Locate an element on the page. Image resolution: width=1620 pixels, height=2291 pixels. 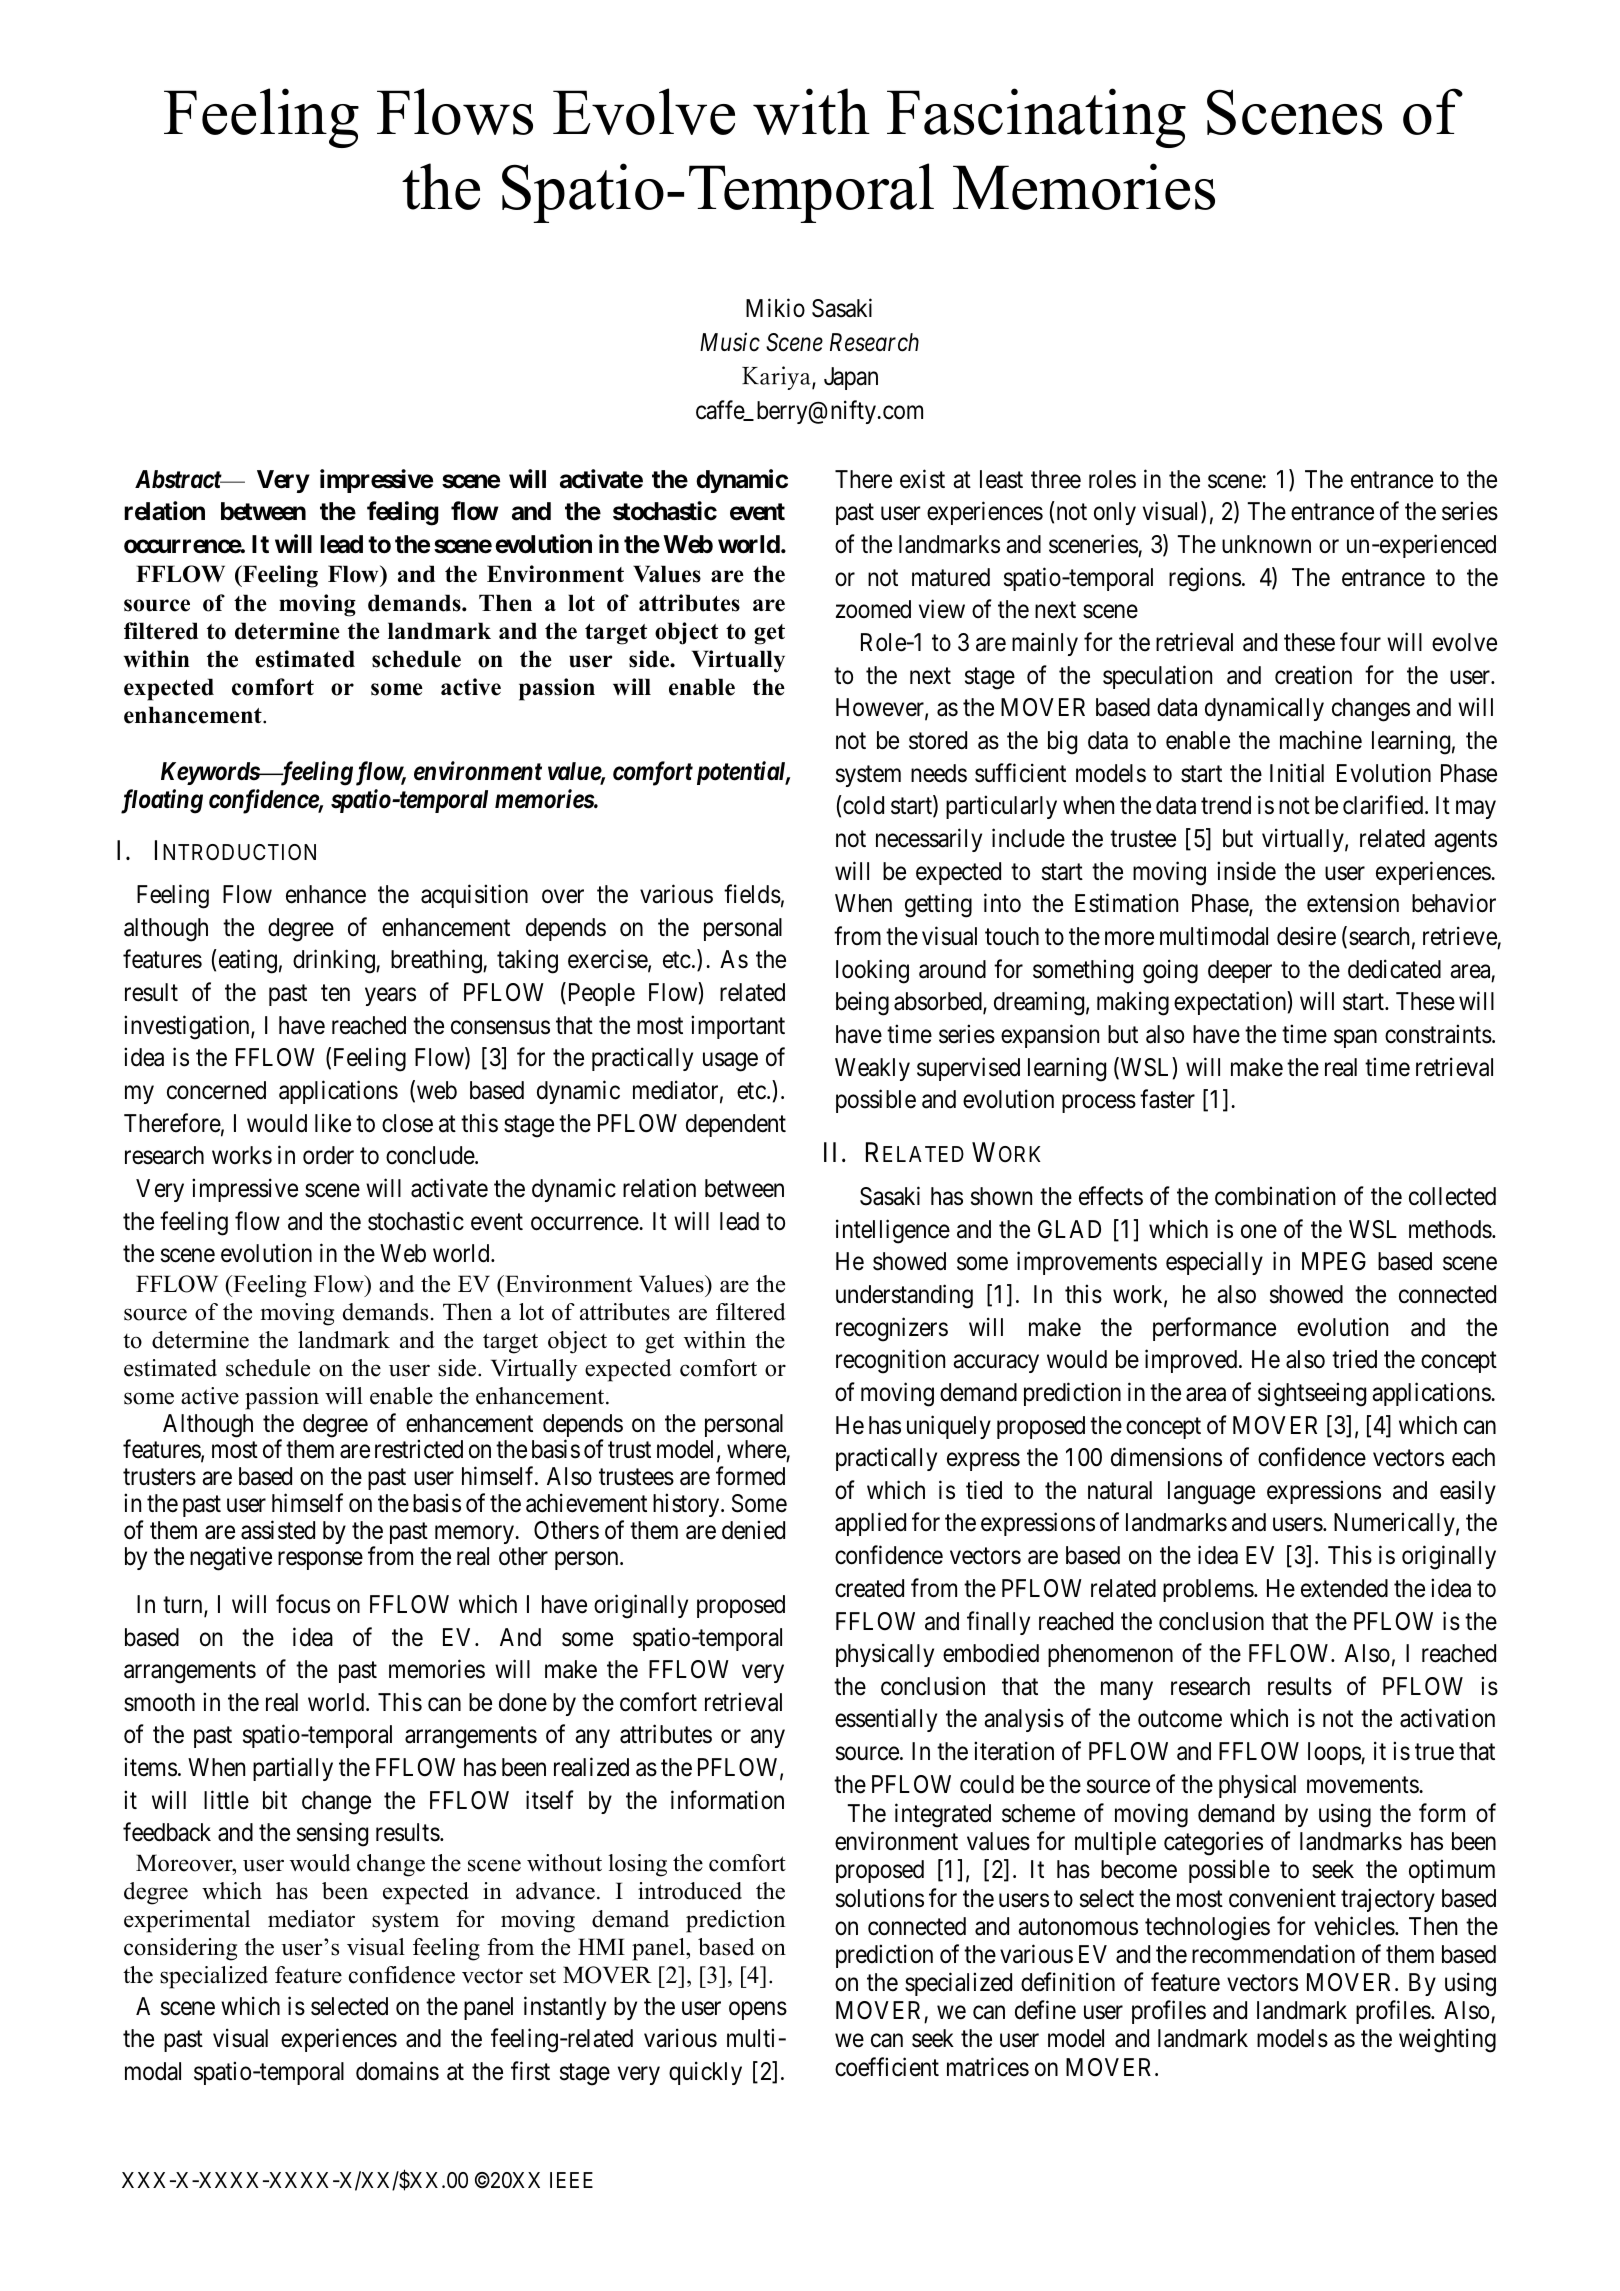
dependent is located at coordinates (736, 1125).
